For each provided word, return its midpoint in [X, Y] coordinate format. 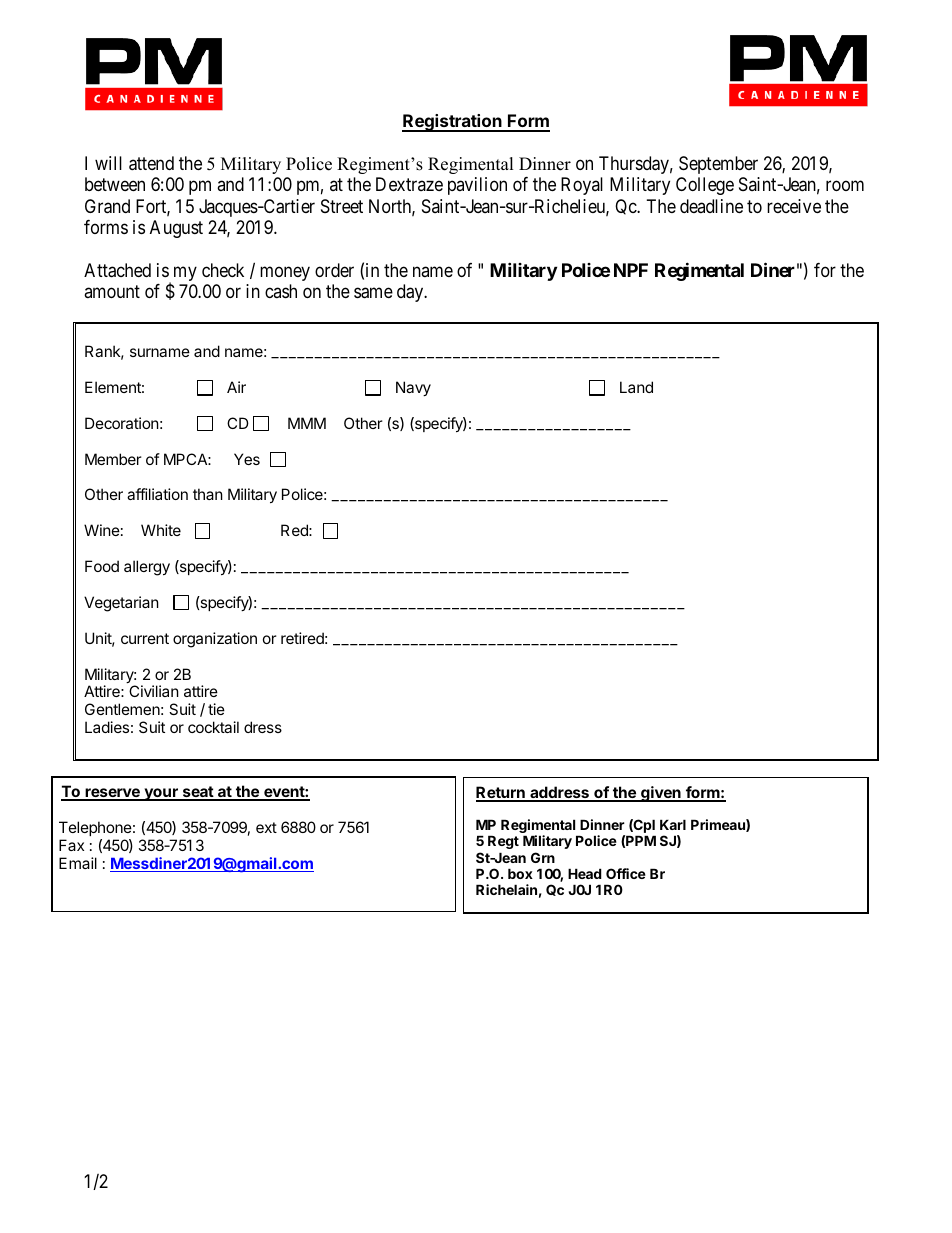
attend [151, 163]
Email [78, 863]
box [520, 873]
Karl [673, 824]
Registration [453, 123]
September [718, 165]
